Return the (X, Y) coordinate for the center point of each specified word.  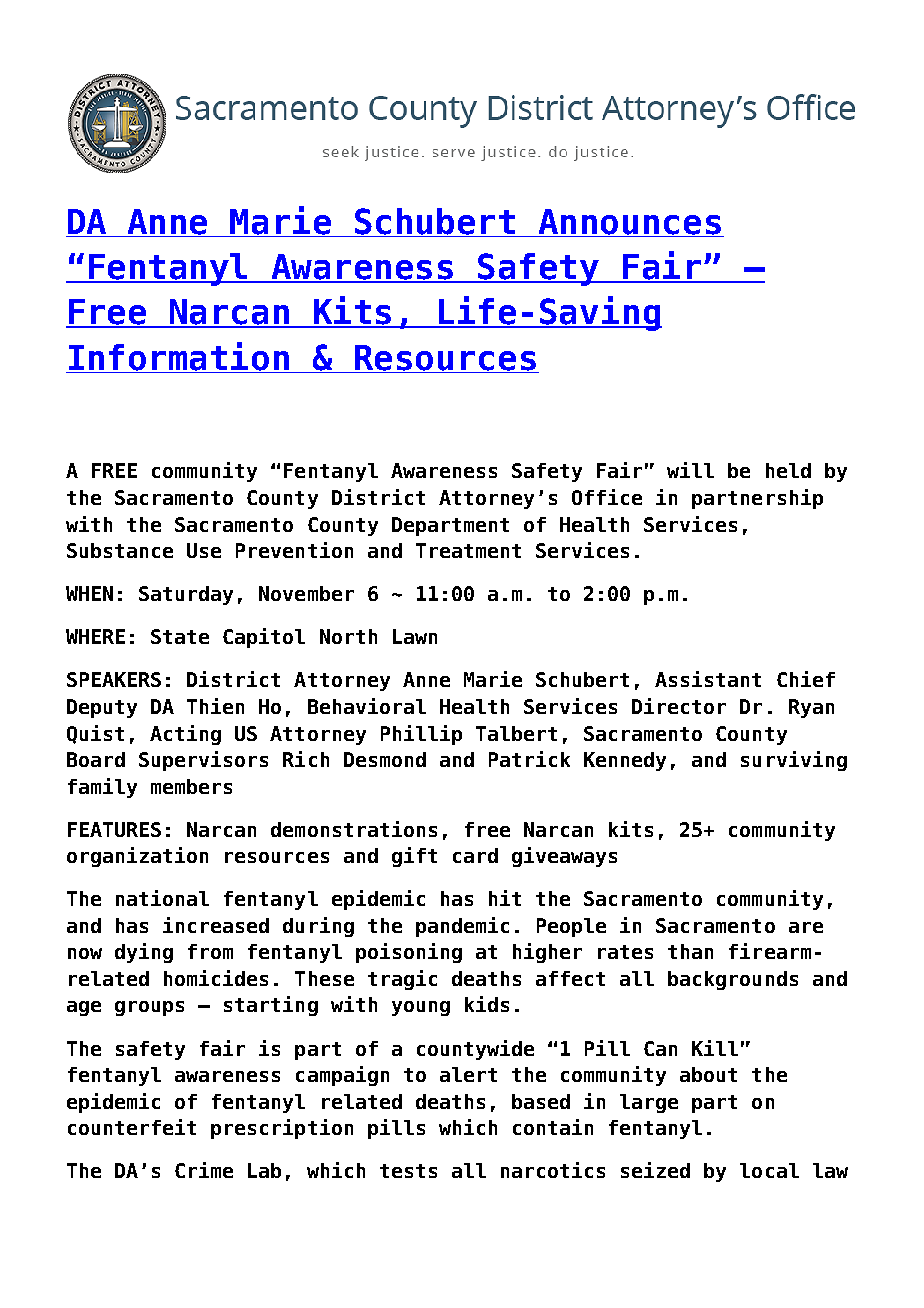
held (788, 470)
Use (204, 550)
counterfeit (132, 1127)
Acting (185, 735)
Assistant (708, 679)
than (690, 951)
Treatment (468, 550)
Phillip (421, 735)
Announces (630, 222)
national (162, 898)
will (690, 470)
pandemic (462, 927)
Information (179, 357)
